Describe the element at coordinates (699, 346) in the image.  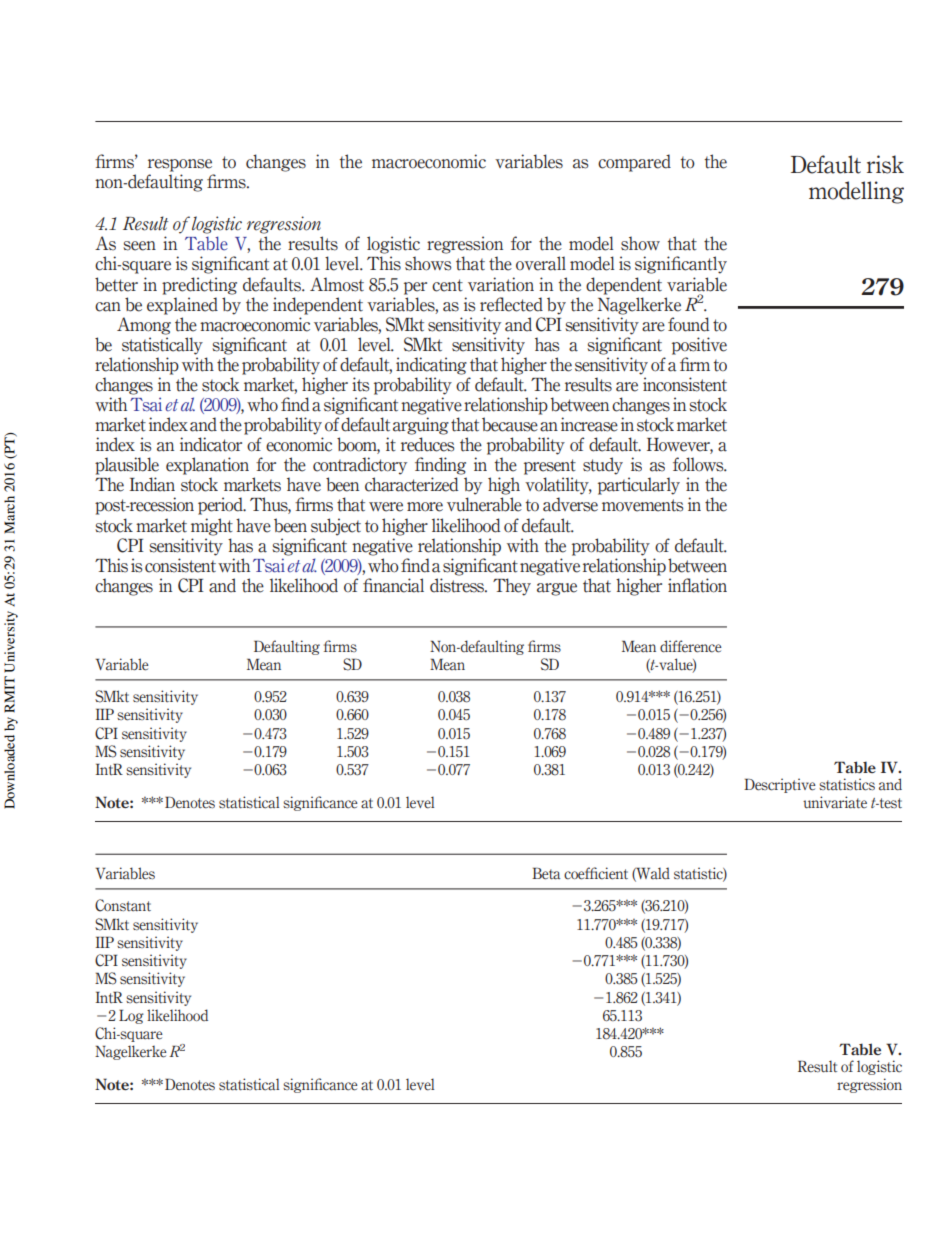
I see `positive` at that location.
